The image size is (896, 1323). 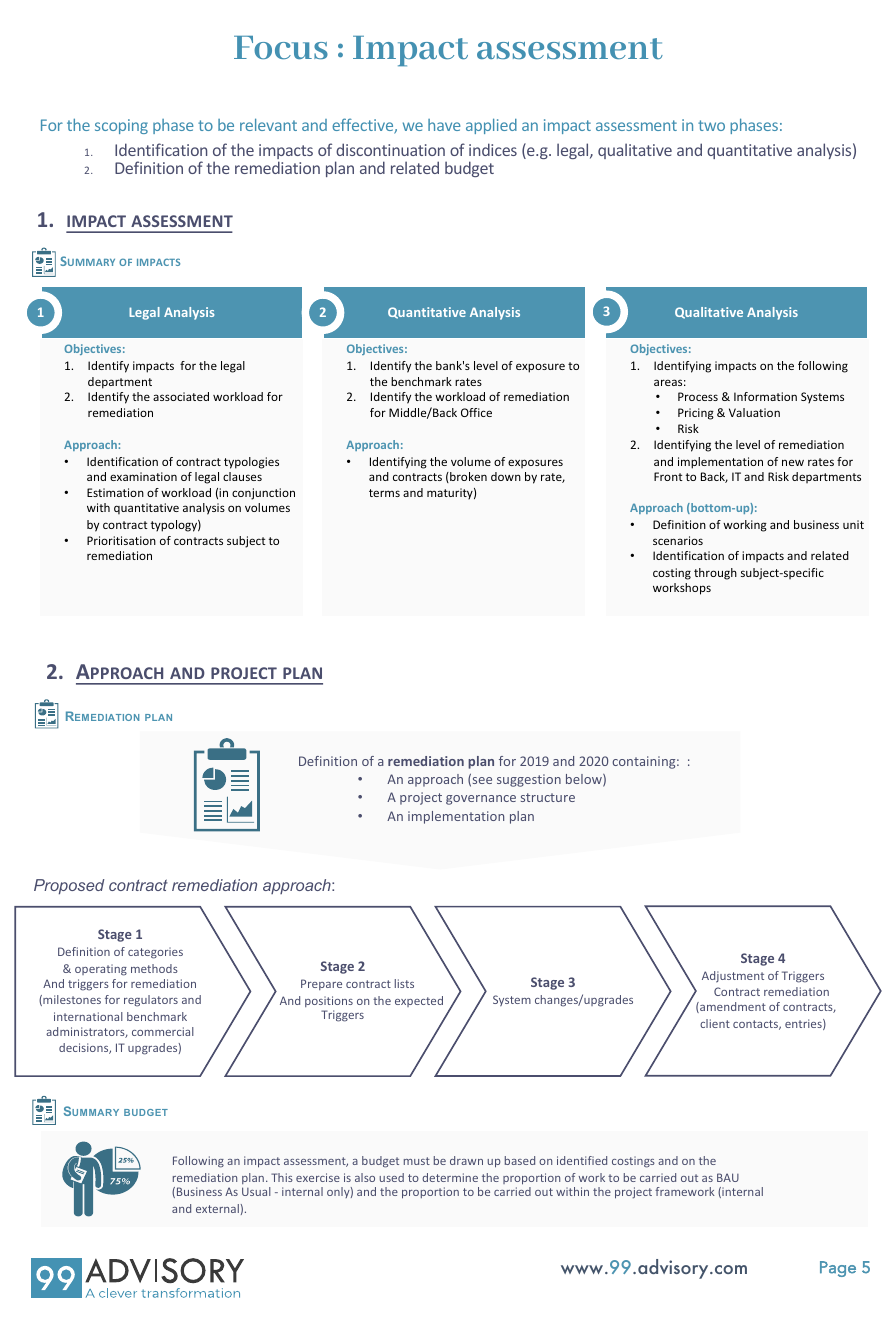 I want to click on BAU, so click(x=728, y=1177).
